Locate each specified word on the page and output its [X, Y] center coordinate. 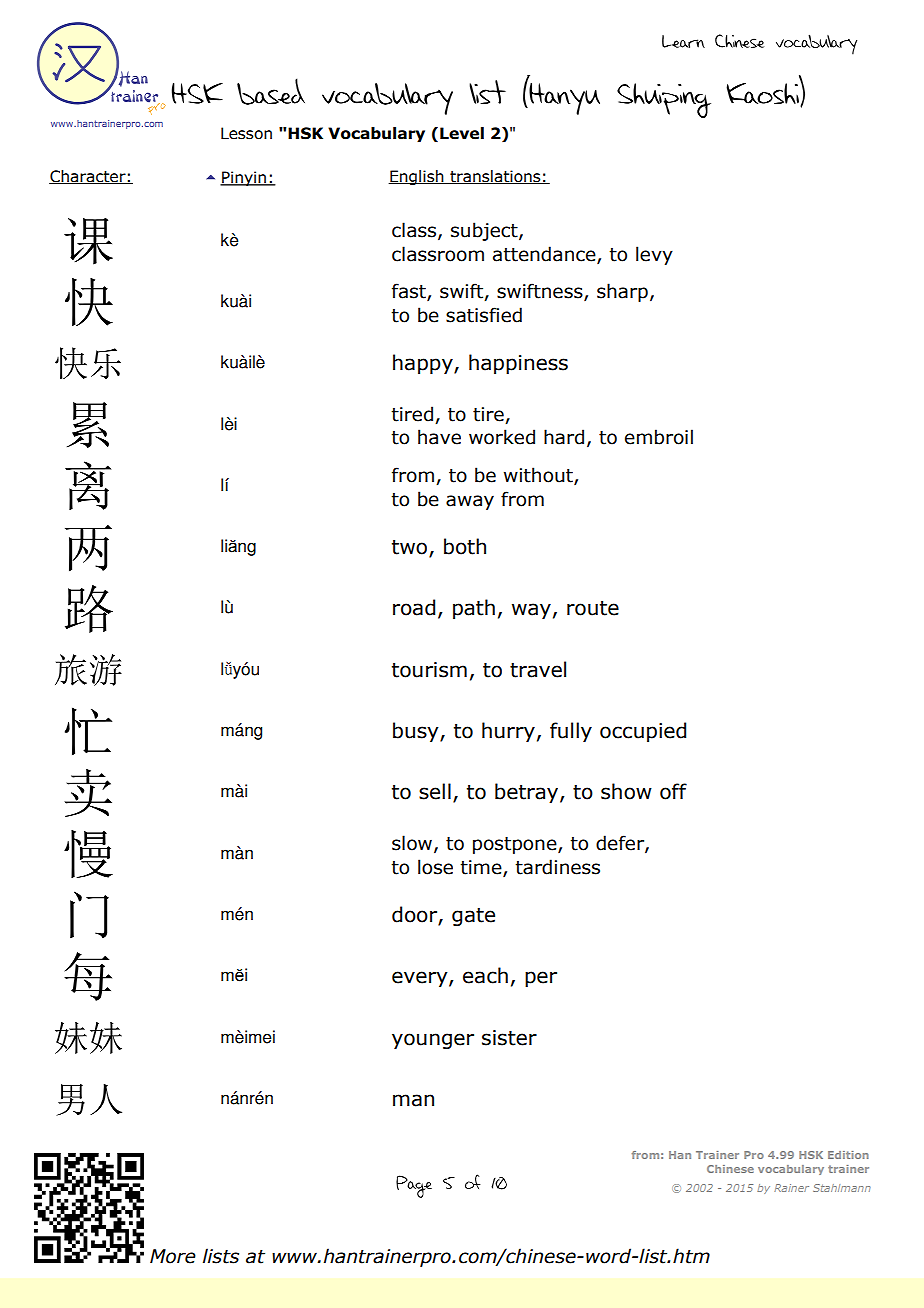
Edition [848, 1155]
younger [433, 1041]
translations [495, 177]
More [173, 1256]
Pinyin [244, 178]
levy [654, 255]
